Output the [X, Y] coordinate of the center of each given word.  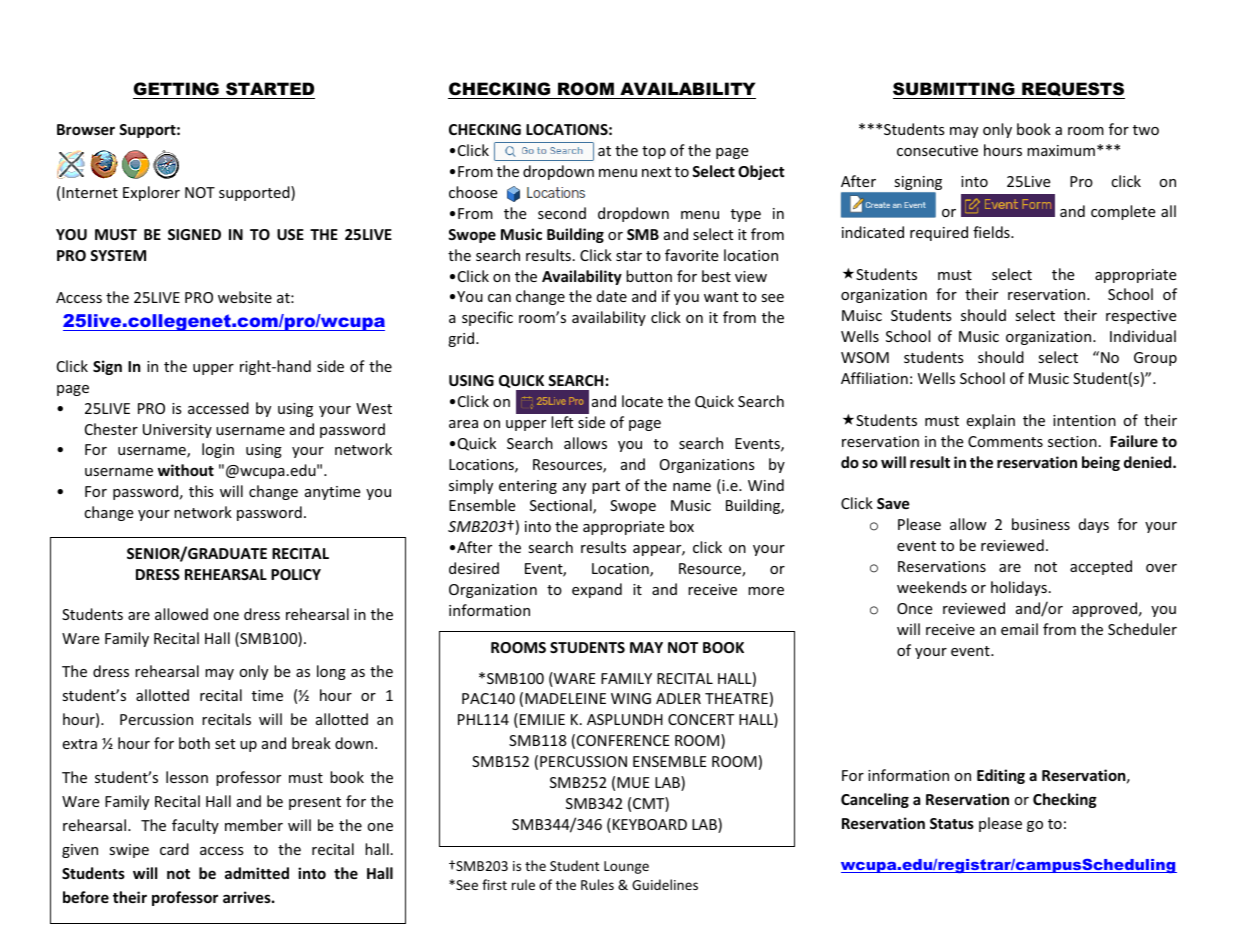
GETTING [176, 88]
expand [597, 590]
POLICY [296, 574]
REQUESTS [1072, 90]
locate [642, 401]
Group [1155, 359]
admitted [257, 873]
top [654, 152]
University [177, 431]
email [1019, 629]
